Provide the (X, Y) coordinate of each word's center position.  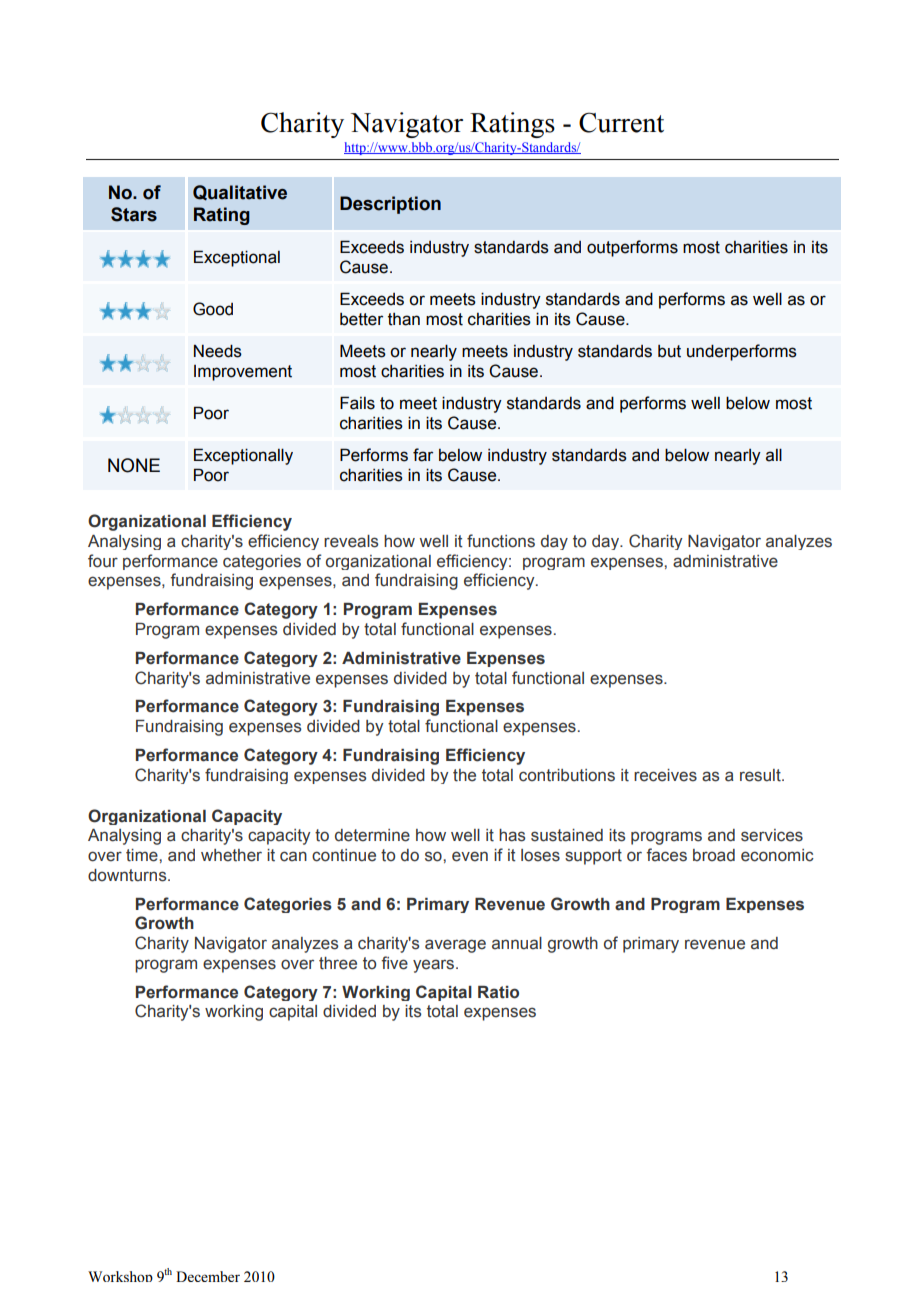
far (423, 455)
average (455, 946)
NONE (134, 465)
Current (621, 122)
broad (714, 855)
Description (390, 205)
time (143, 855)
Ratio (498, 992)
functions (501, 541)
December (208, 1276)
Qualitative (240, 193)
